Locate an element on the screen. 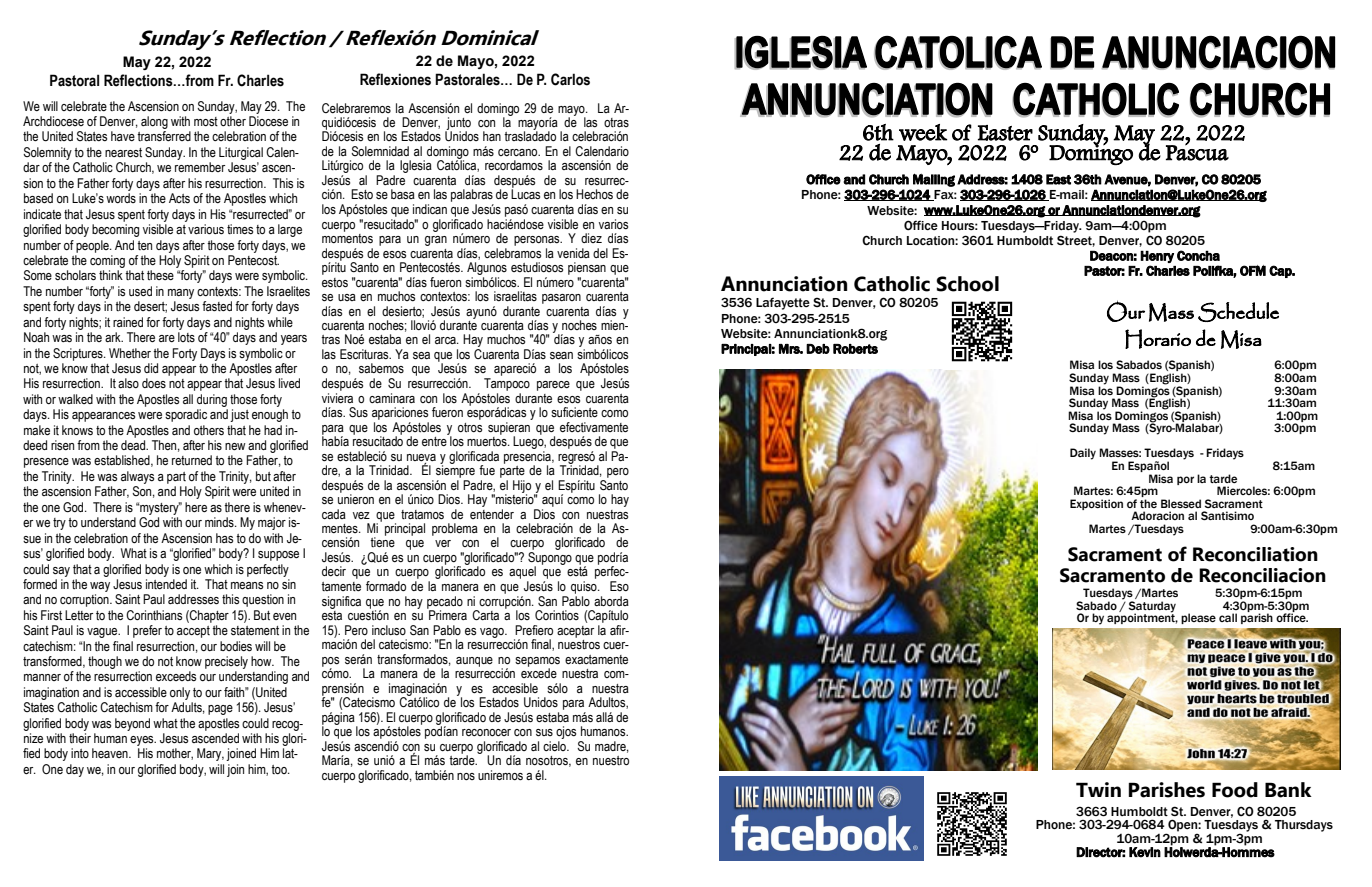 This screenshot has width=1372, height=887. too is located at coordinates (280, 769).
